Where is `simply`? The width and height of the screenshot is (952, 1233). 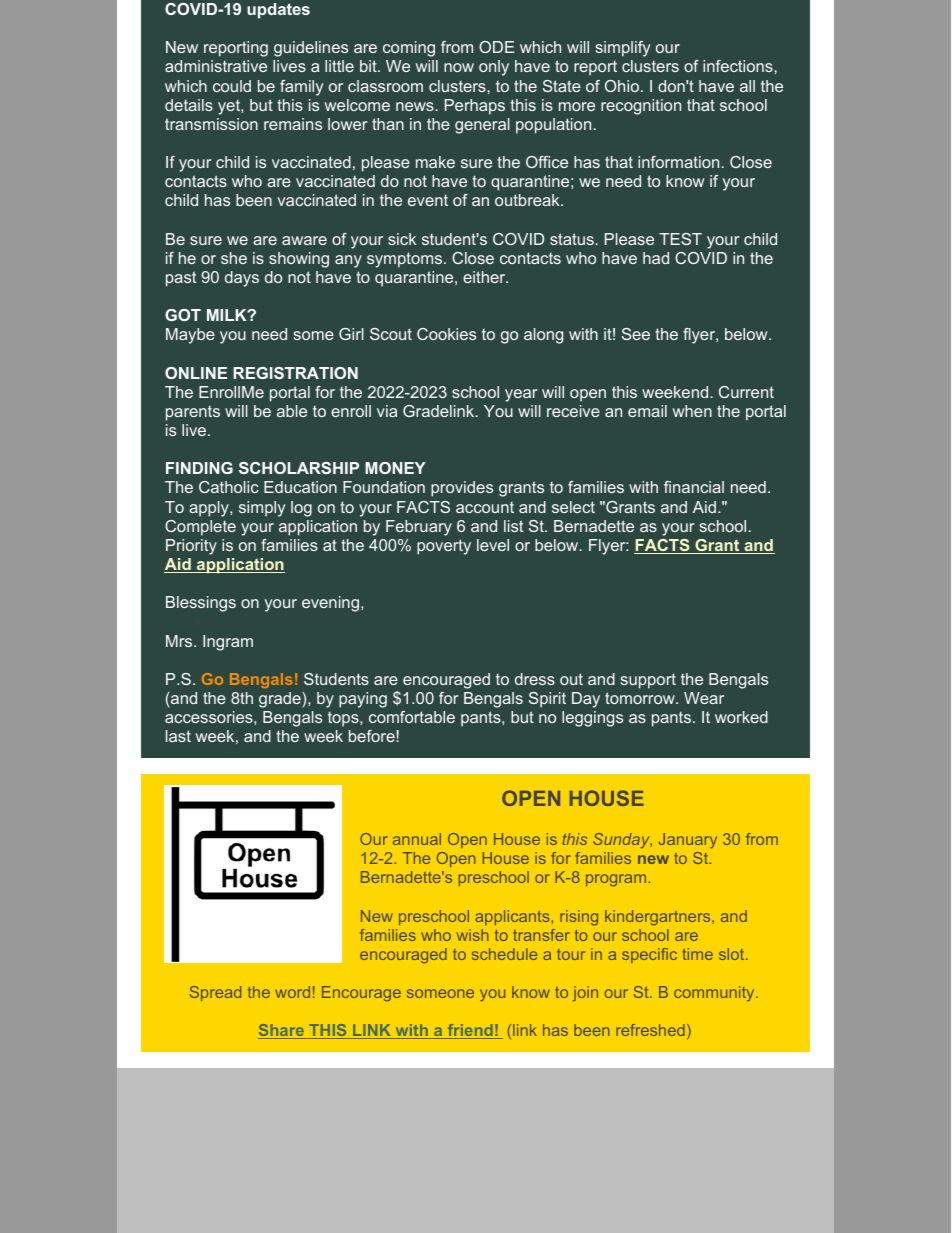 simply is located at coordinates (262, 509).
